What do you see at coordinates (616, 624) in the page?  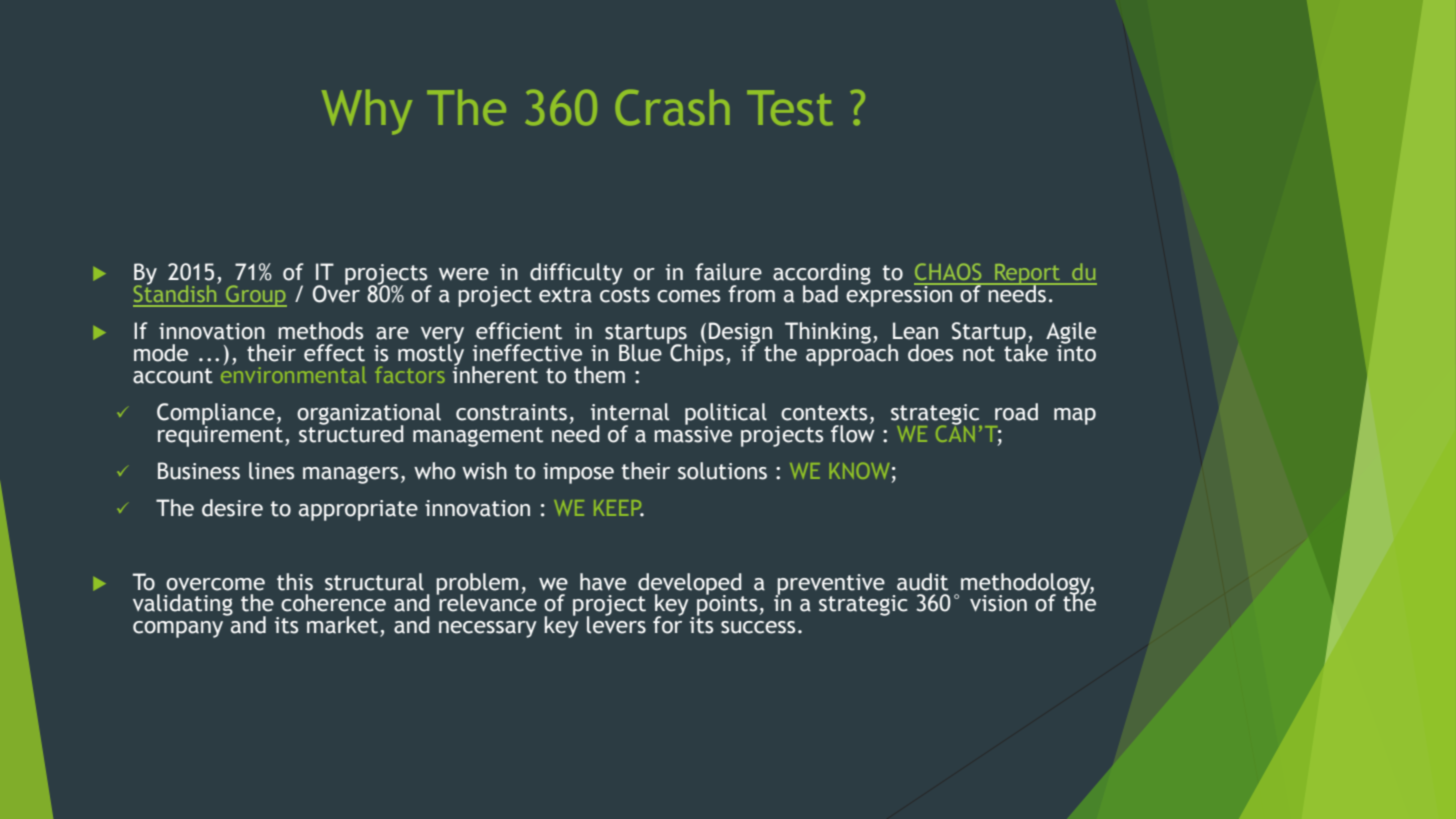 I see `levers` at bounding box center [616, 624].
